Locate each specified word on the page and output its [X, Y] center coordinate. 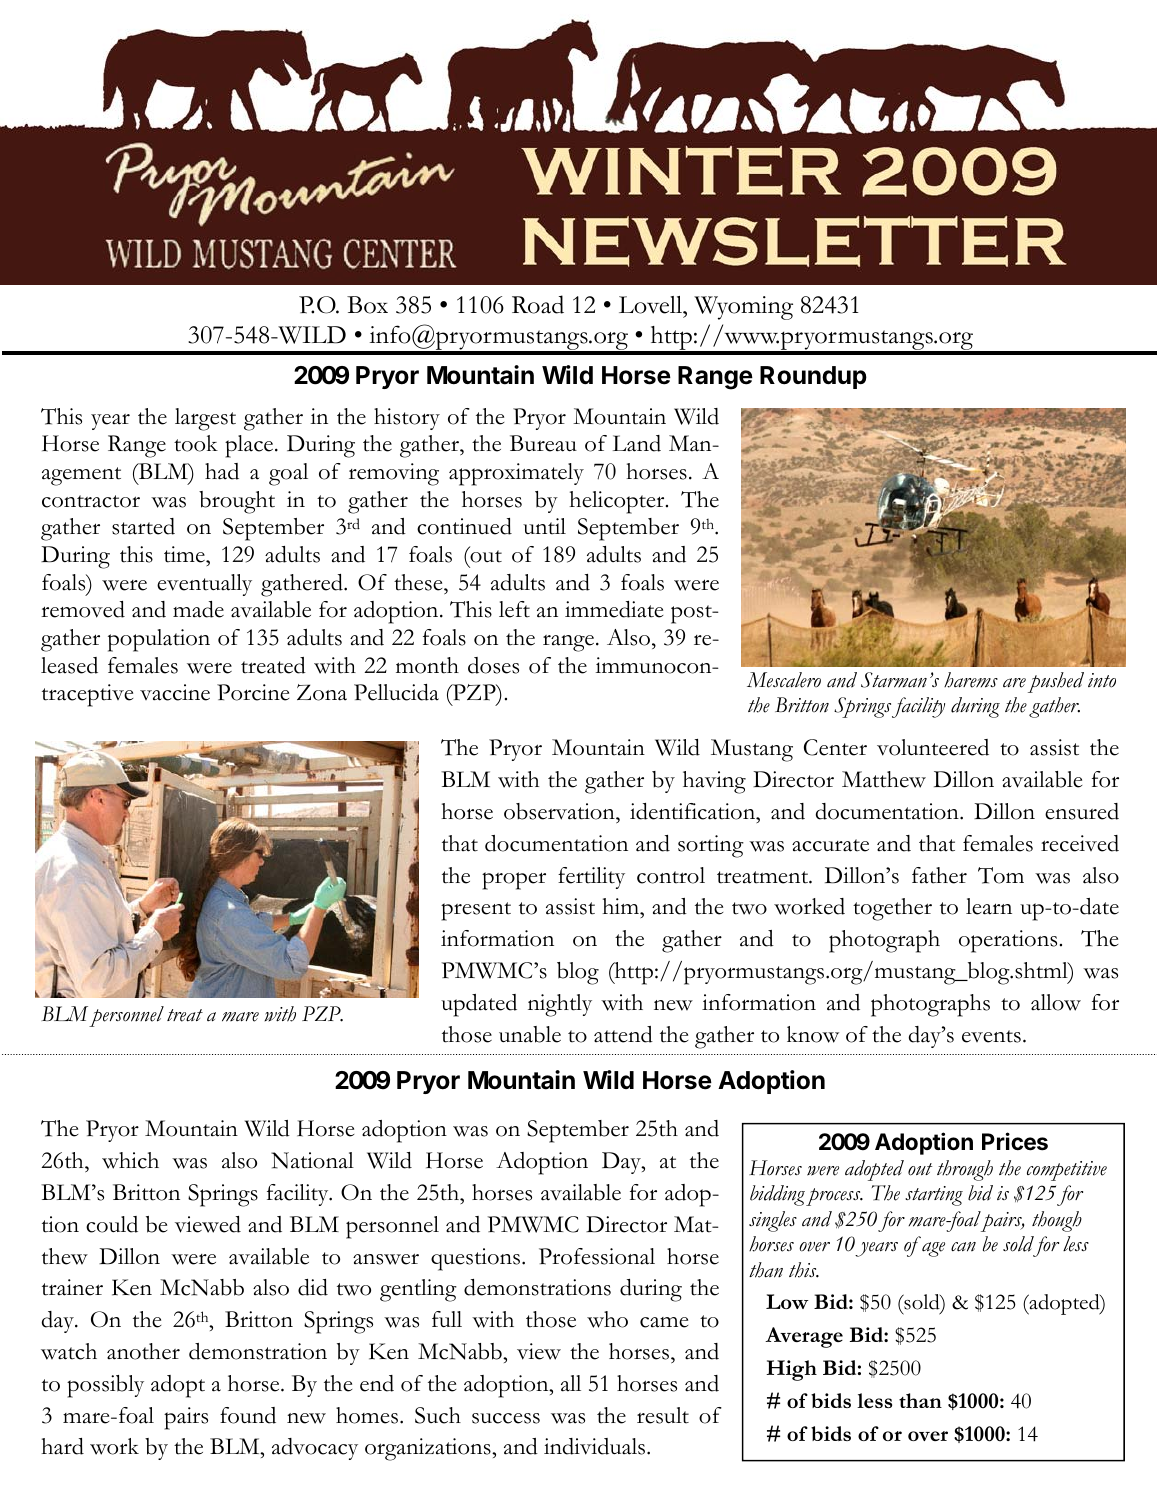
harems [971, 680]
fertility [591, 878]
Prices [1015, 1141]
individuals [596, 1446]
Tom [1001, 875]
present [476, 911]
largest [205, 419]
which [130, 1160]
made [198, 609]
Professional [597, 1256]
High [791, 1370]
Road [538, 304]
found [248, 1415]
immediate [614, 609]
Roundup [813, 377]
